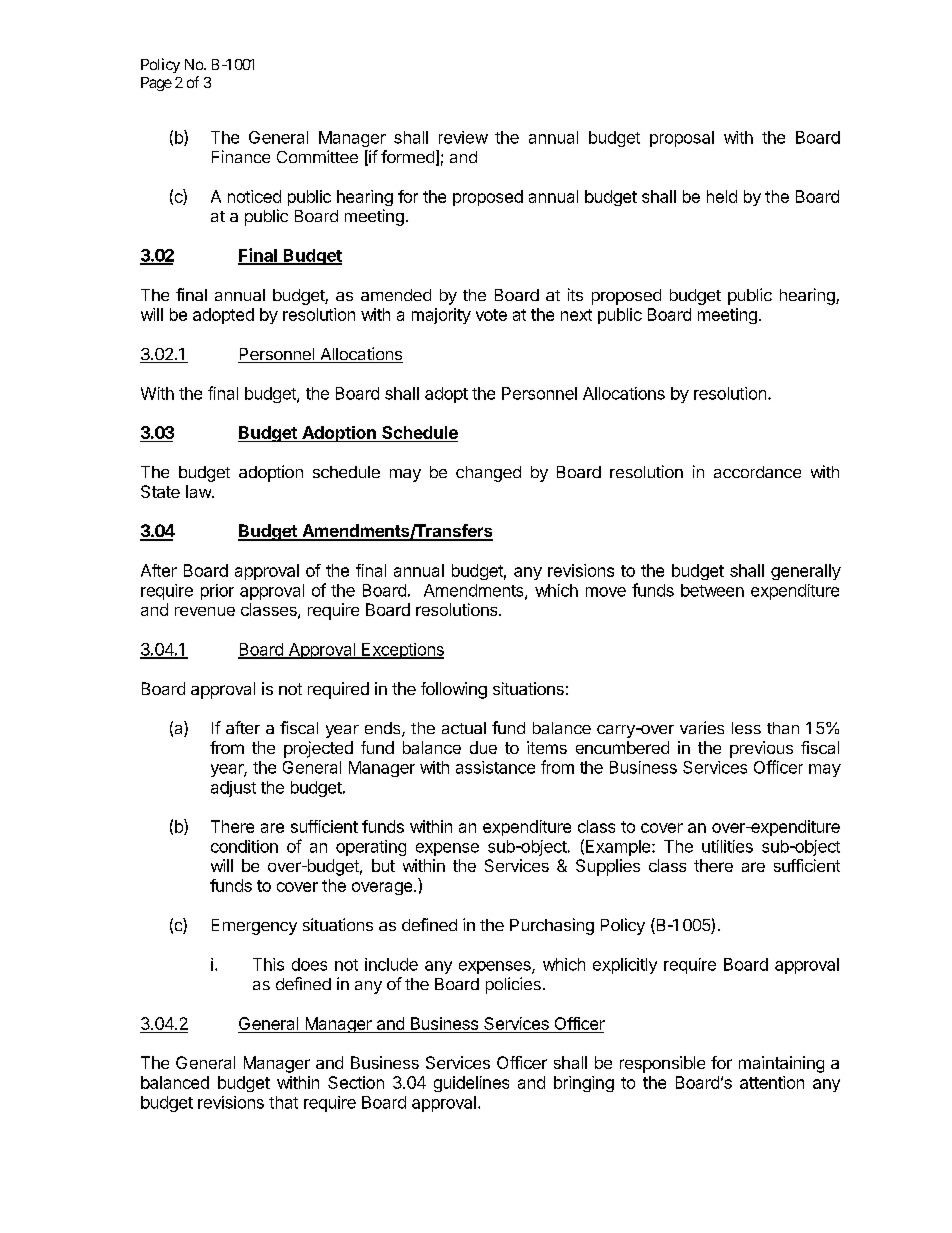  What do you see at coordinates (471, 1084) in the page?
I see `guidelines` at bounding box center [471, 1084].
